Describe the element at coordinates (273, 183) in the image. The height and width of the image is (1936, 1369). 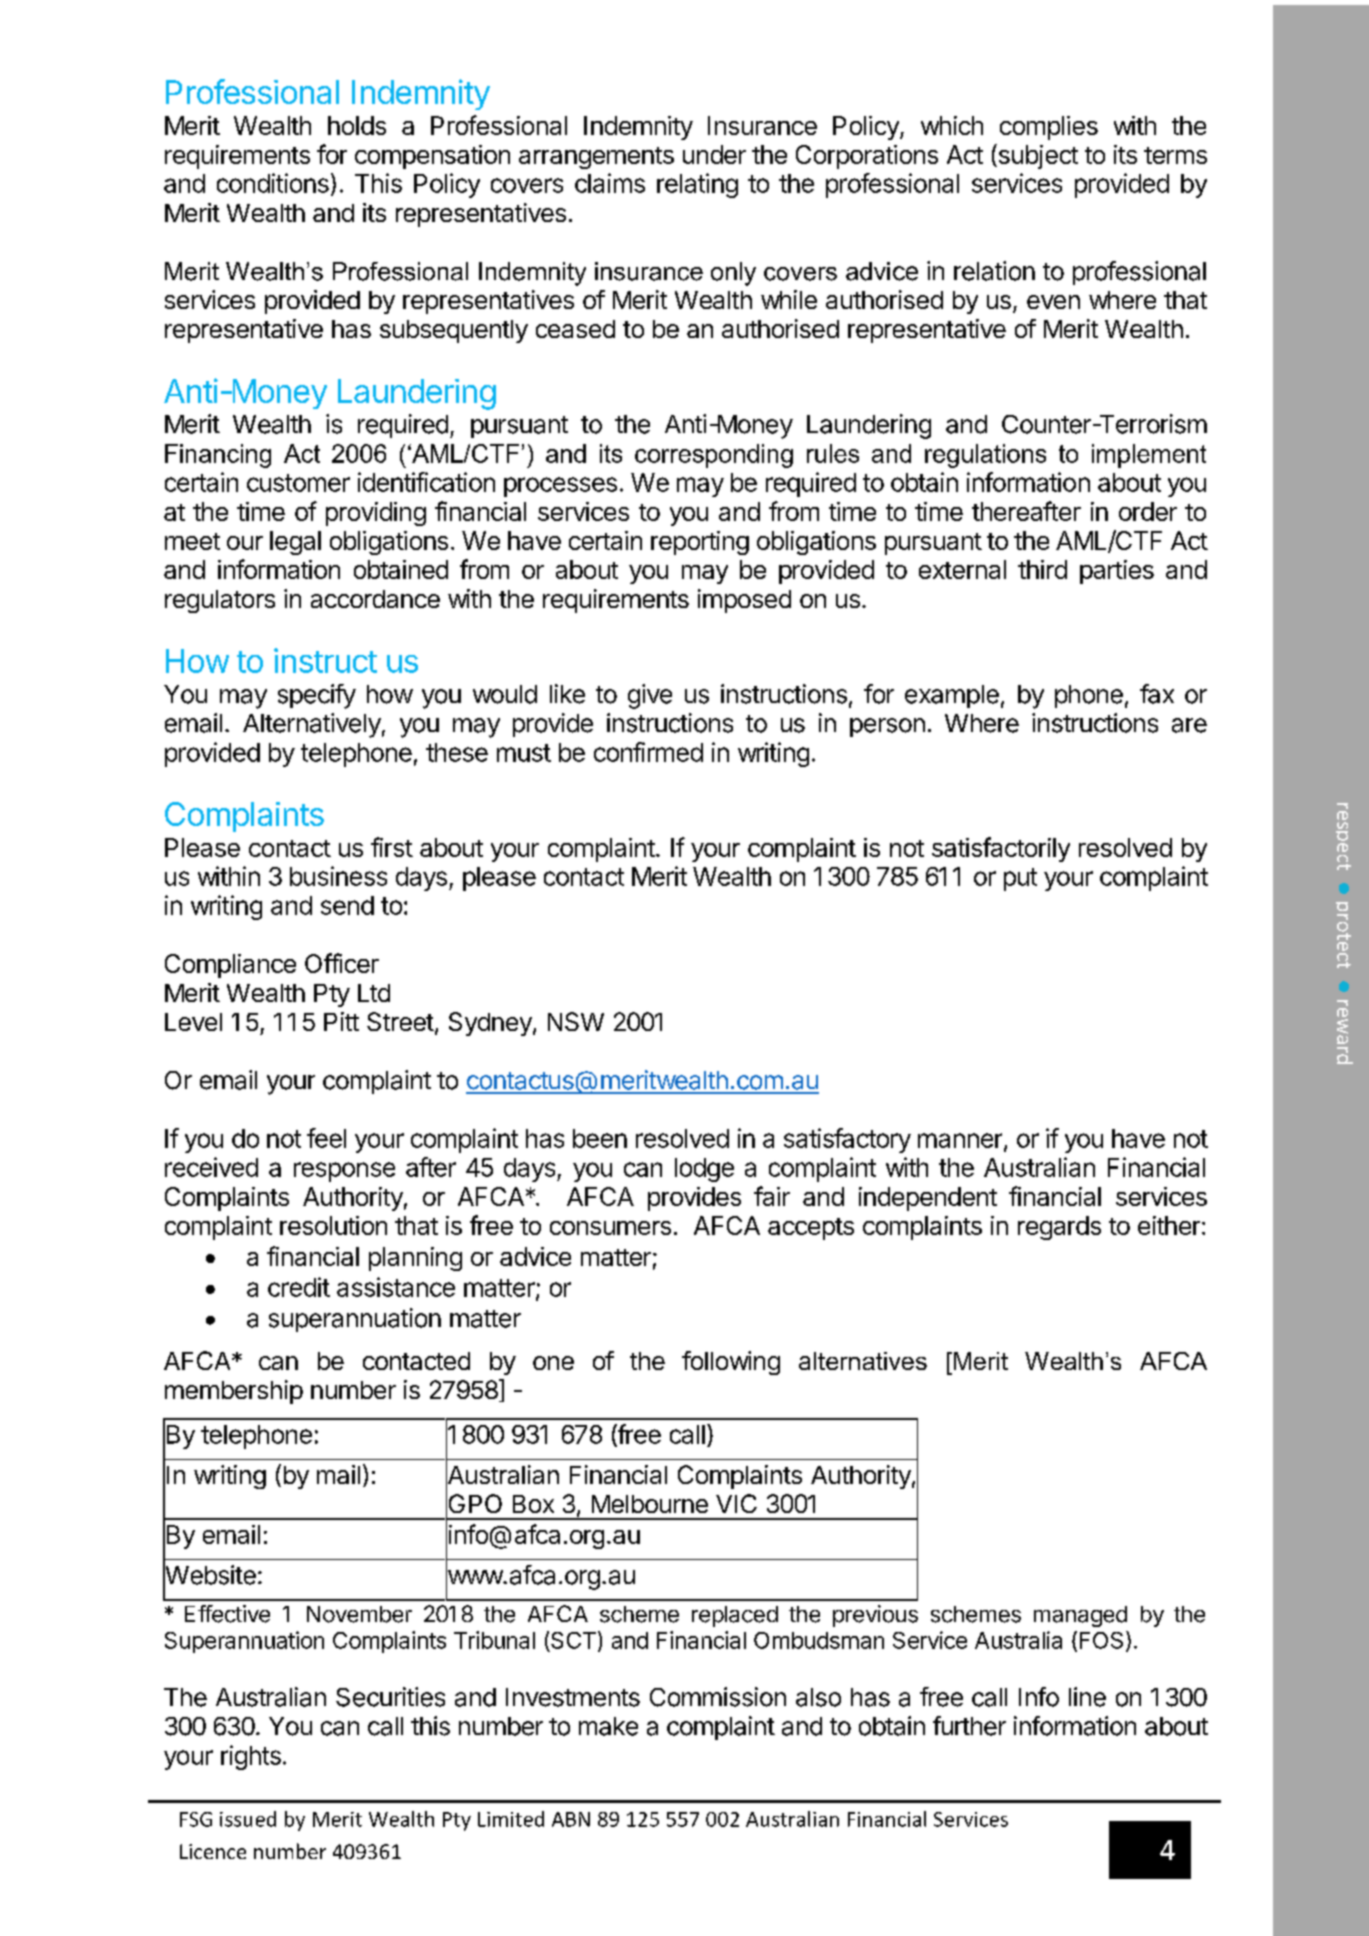
I see `conditions` at that location.
